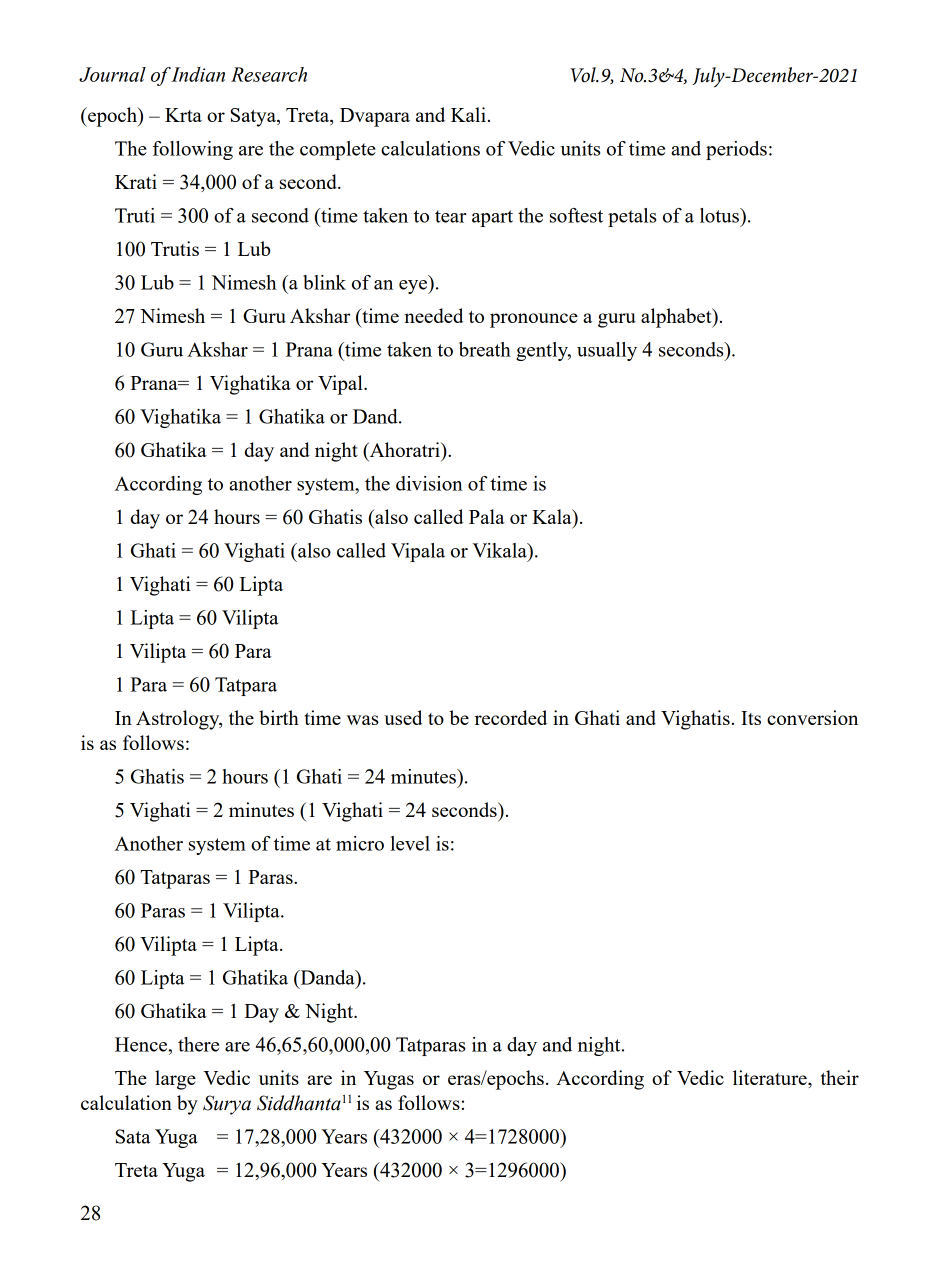 The height and width of the image is (1288, 939). Describe the element at coordinates (468, 114) in the image. I see `Kali` at that location.
